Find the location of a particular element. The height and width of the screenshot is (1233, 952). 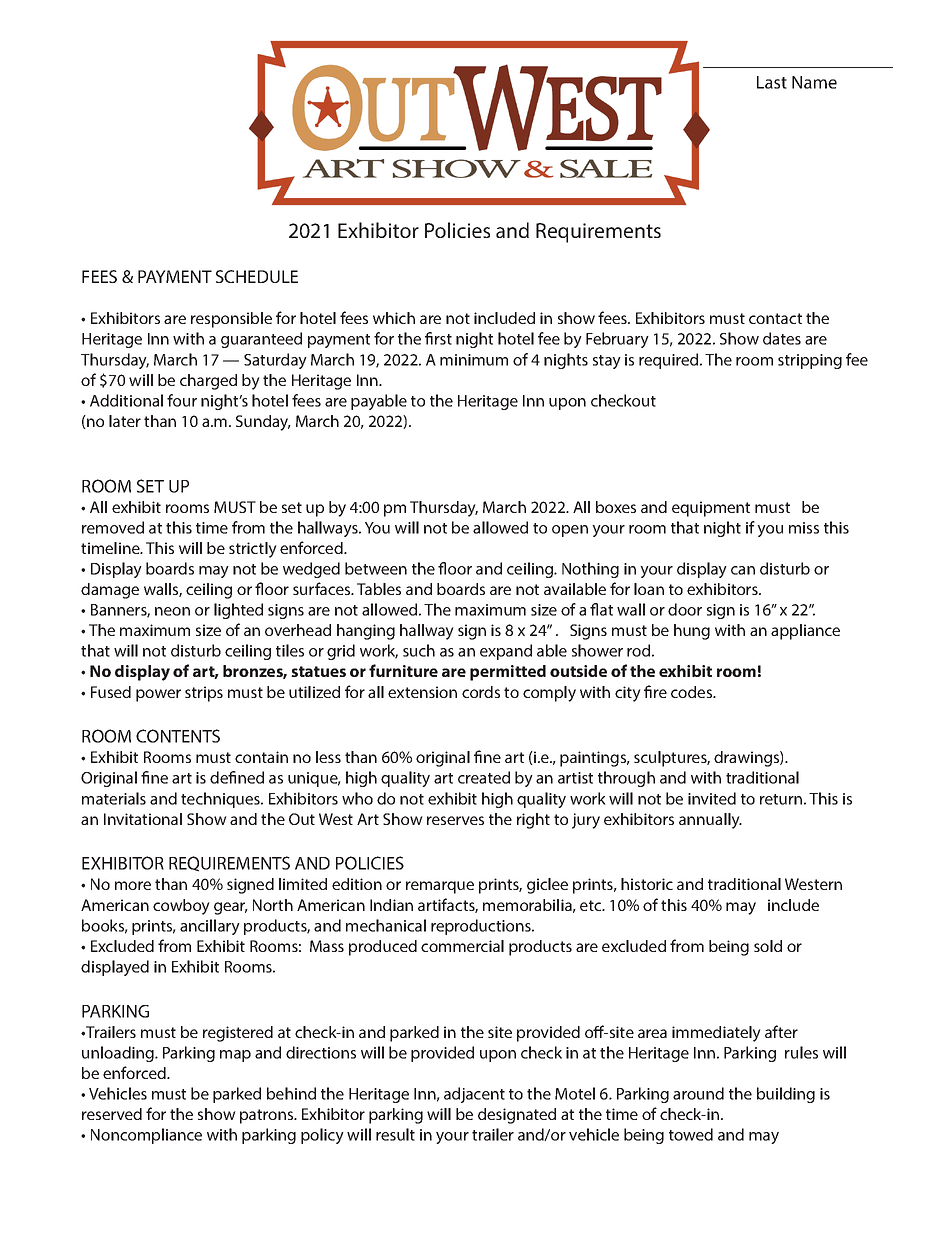

minimum is located at coordinates (474, 360).
